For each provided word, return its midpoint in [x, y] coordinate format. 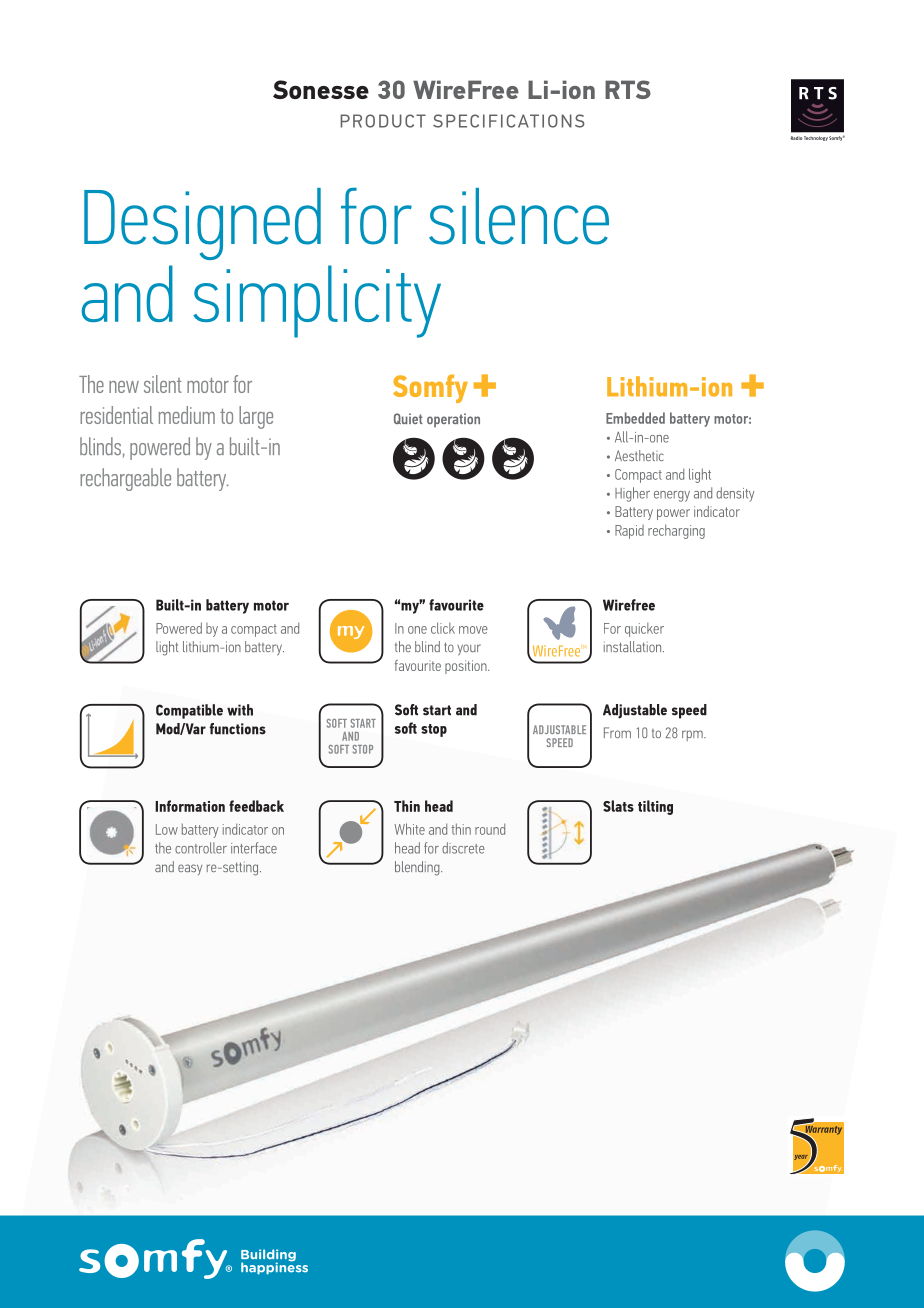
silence [519, 216]
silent [163, 384]
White [409, 829]
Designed [202, 224]
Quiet [408, 418]
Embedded [635, 418]
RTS [628, 89]
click [443, 628]
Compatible [189, 711]
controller [201, 848]
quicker [644, 630]
